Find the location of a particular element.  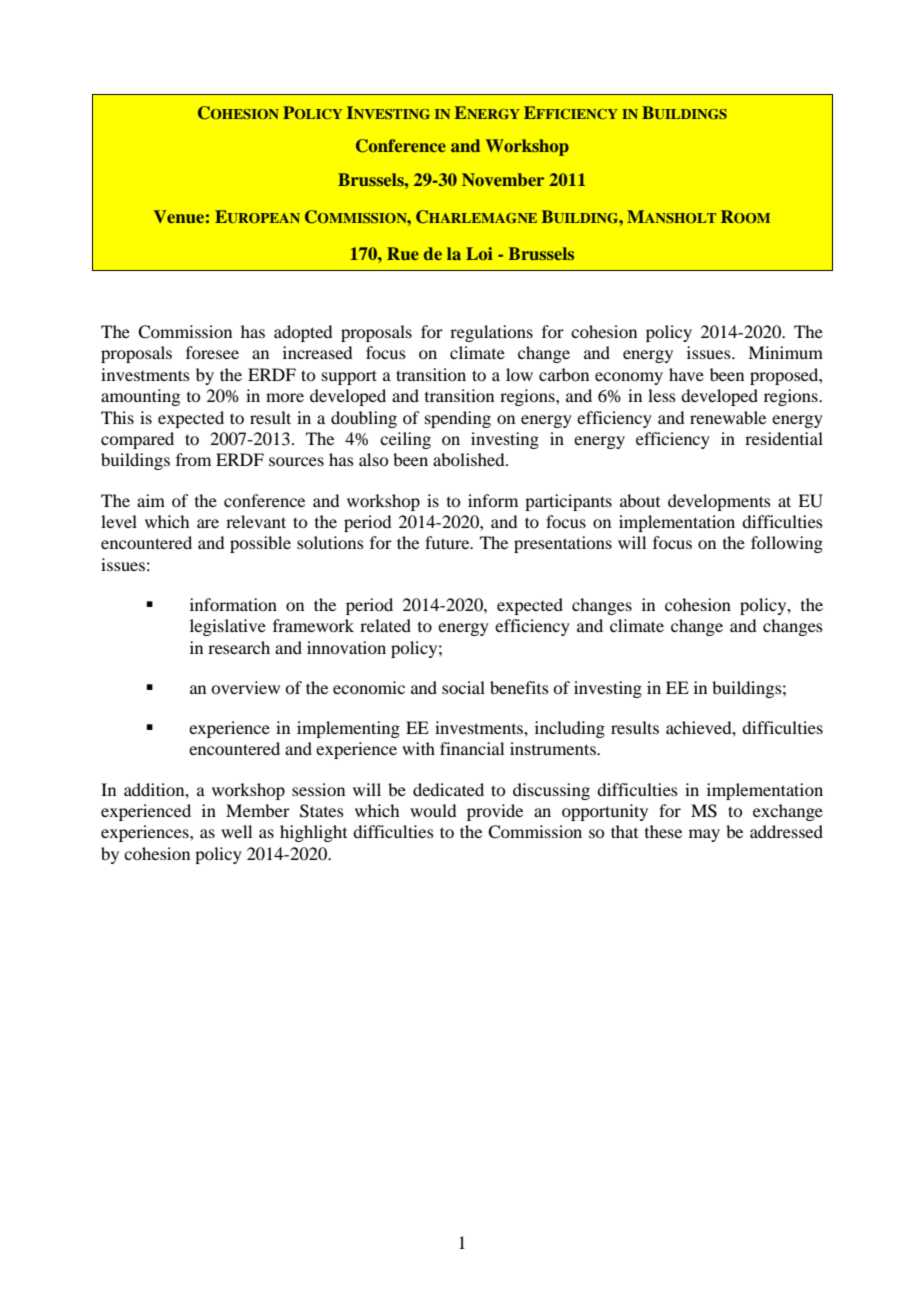

future is located at coordinates (448, 542).
